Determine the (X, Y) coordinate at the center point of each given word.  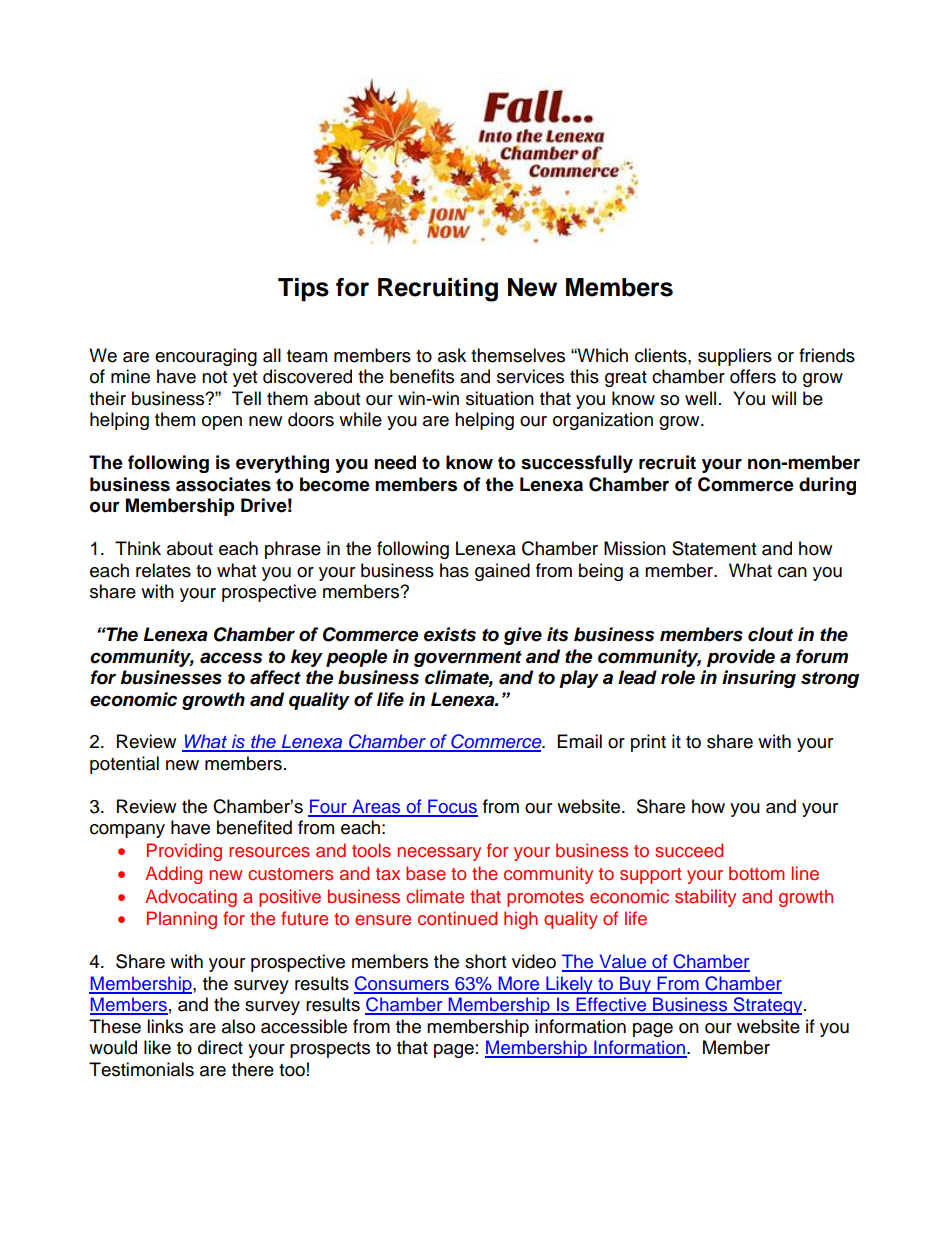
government (468, 658)
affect (275, 677)
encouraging (206, 357)
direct (220, 1047)
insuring (759, 679)
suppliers (735, 357)
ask (452, 355)
